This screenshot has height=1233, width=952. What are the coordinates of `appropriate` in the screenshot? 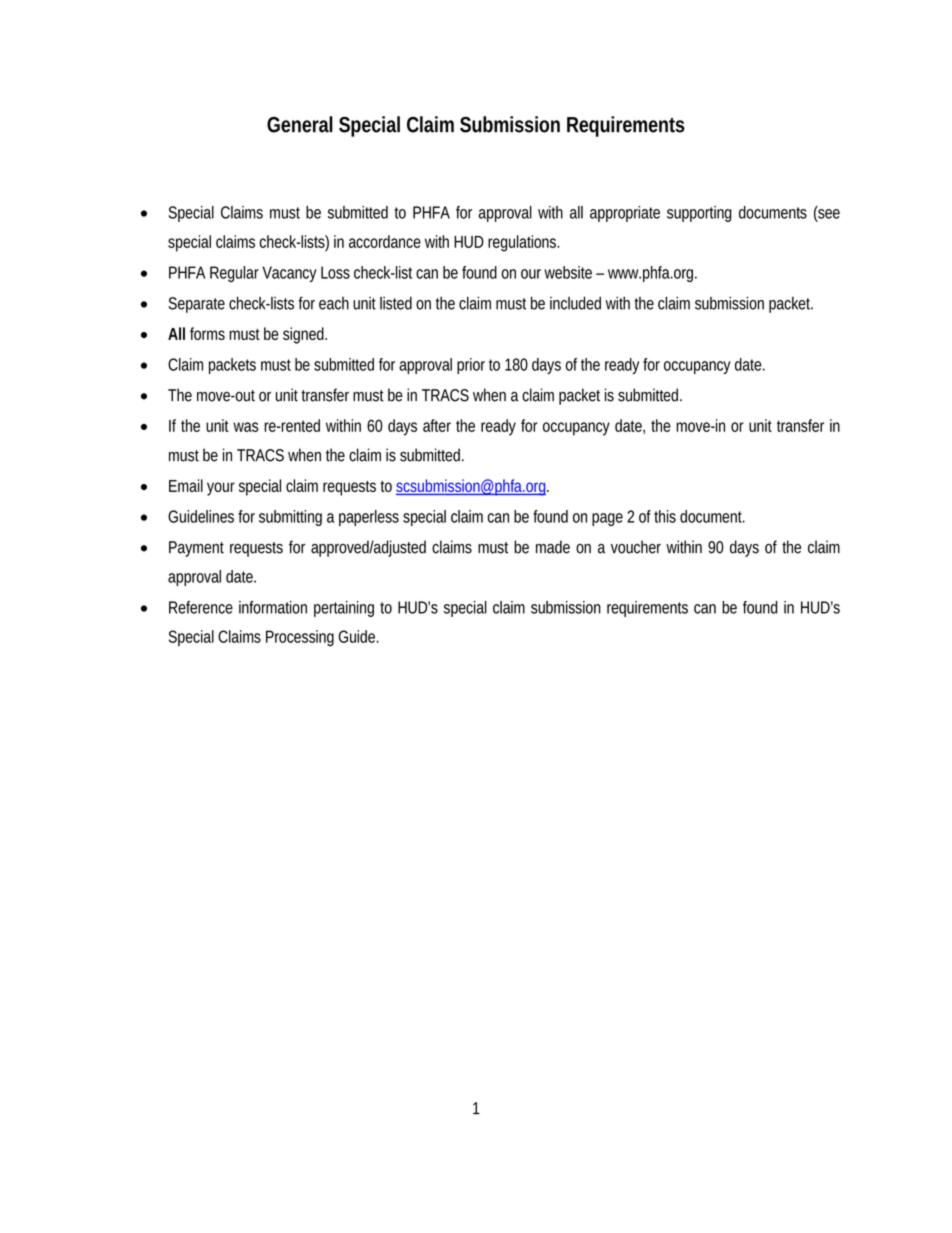 It's located at (625, 214).
